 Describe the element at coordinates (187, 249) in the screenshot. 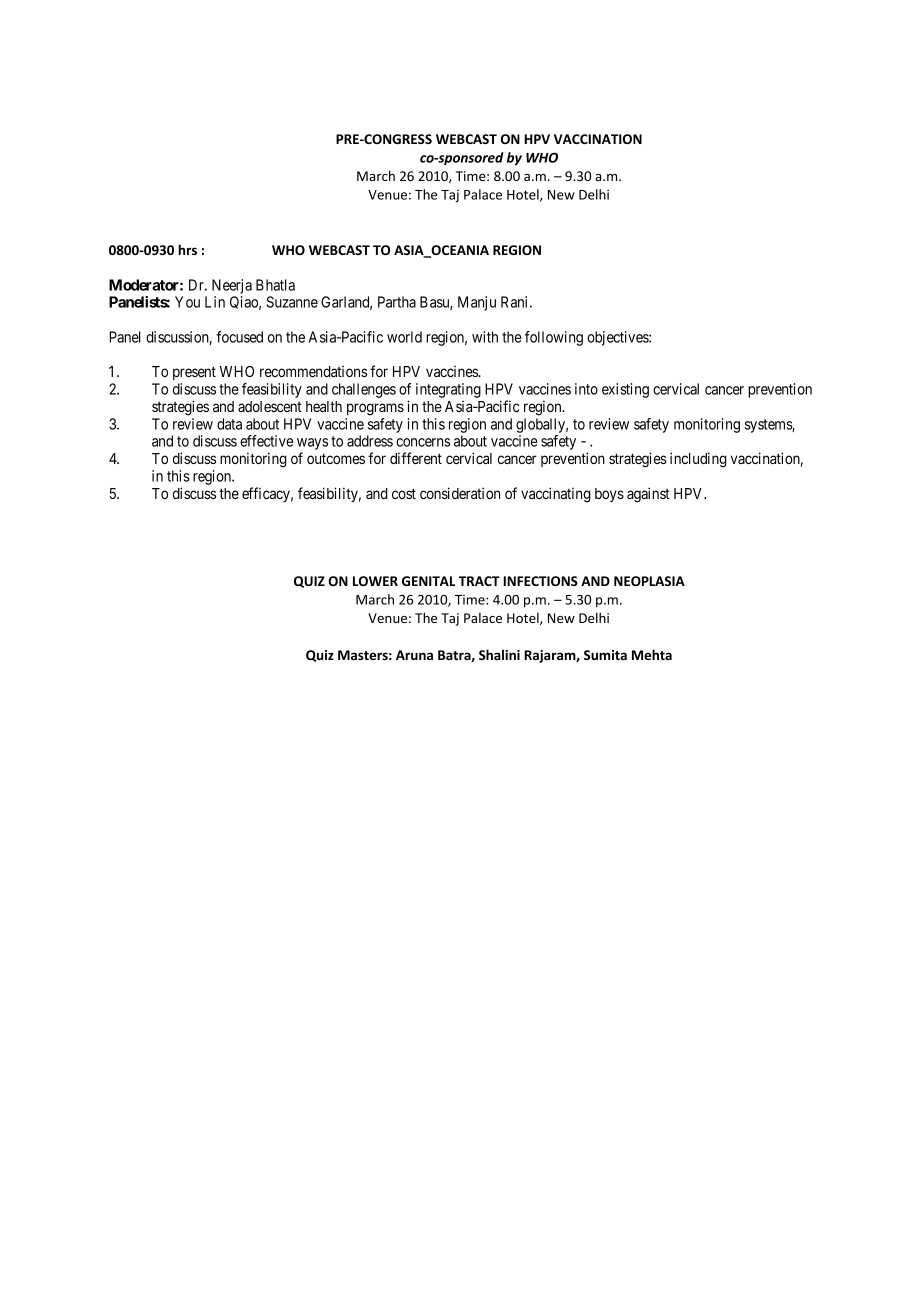

I see `hrs` at that location.
